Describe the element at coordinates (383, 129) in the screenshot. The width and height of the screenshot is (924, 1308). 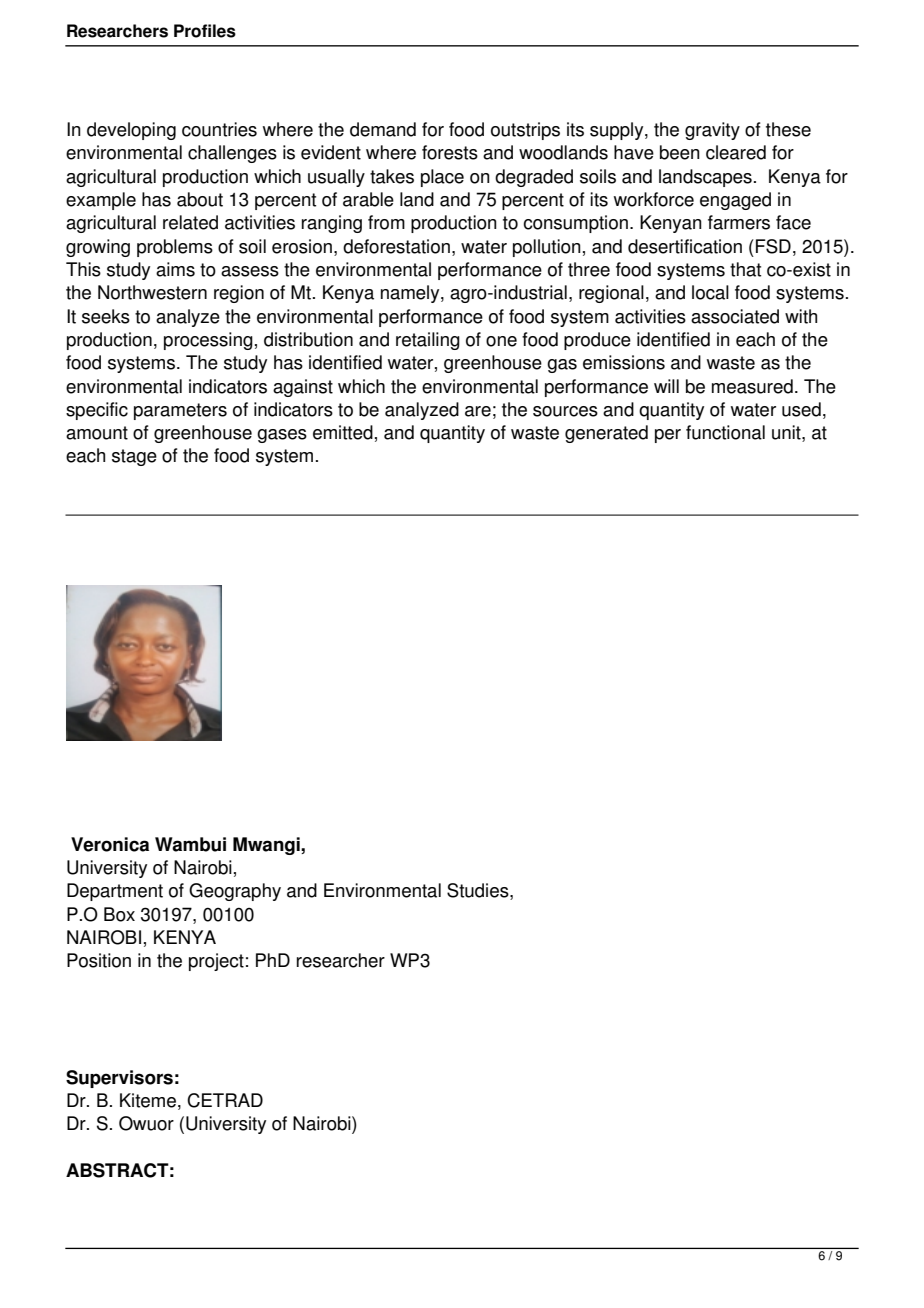
I see `demand` at that location.
